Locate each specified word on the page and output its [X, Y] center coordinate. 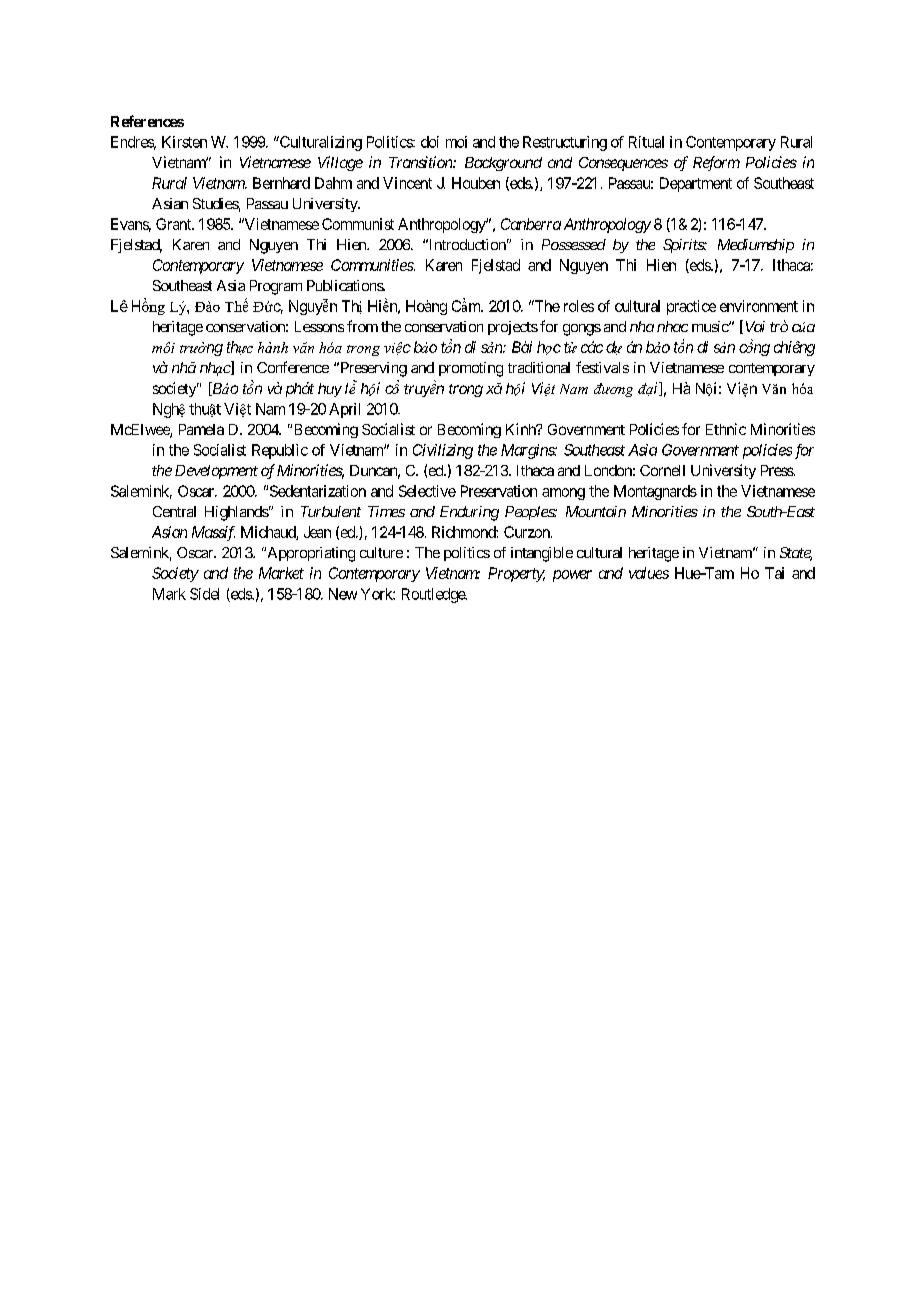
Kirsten [184, 142]
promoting [471, 369]
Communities [372, 265]
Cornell [662, 470]
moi [456, 142]
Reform [716, 163]
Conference [293, 367]
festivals [602, 367]
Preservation [499, 491]
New [343, 594]
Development [216, 472]
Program [276, 287]
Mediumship [756, 246]
